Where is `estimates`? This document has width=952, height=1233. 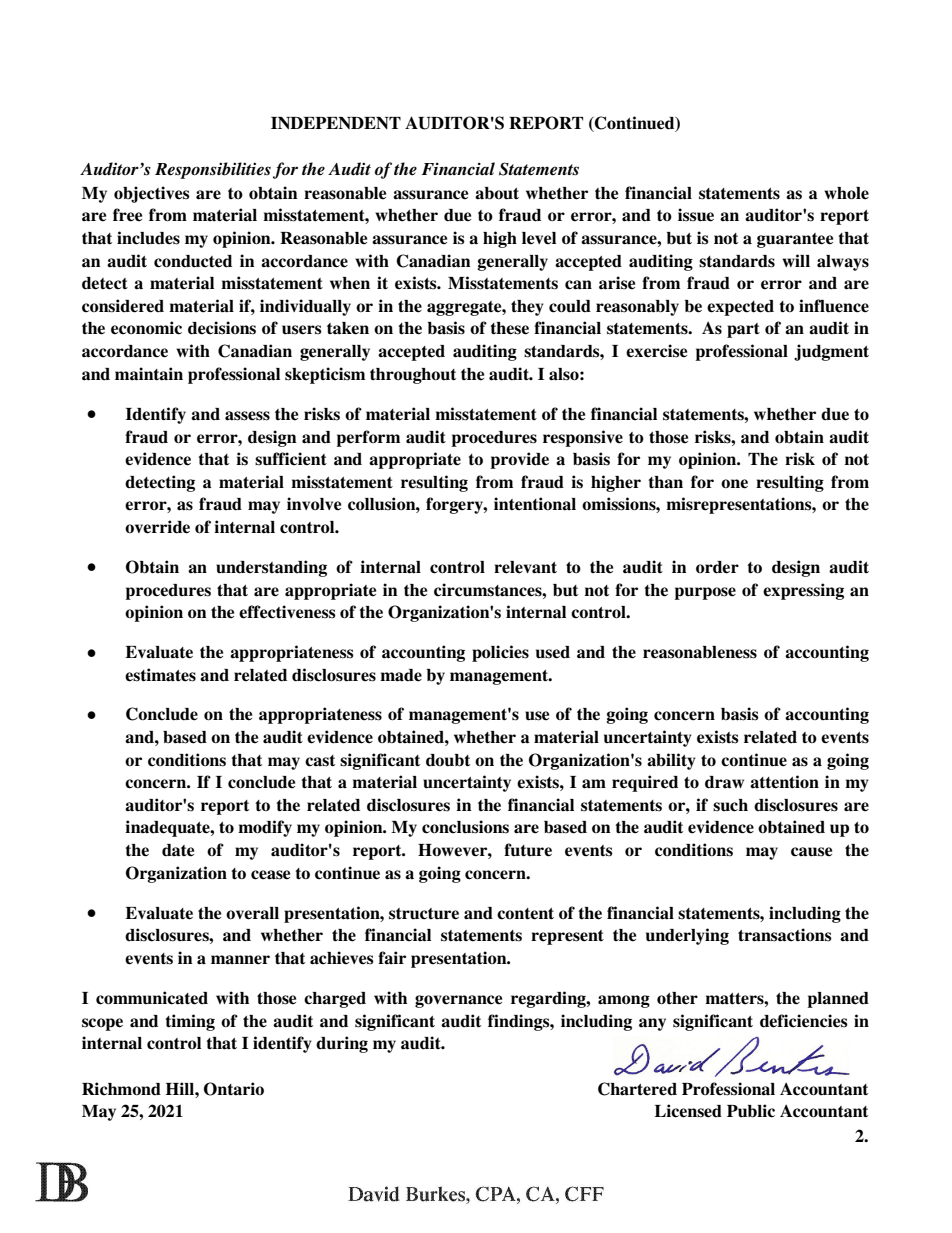 estimates is located at coordinates (160, 675).
